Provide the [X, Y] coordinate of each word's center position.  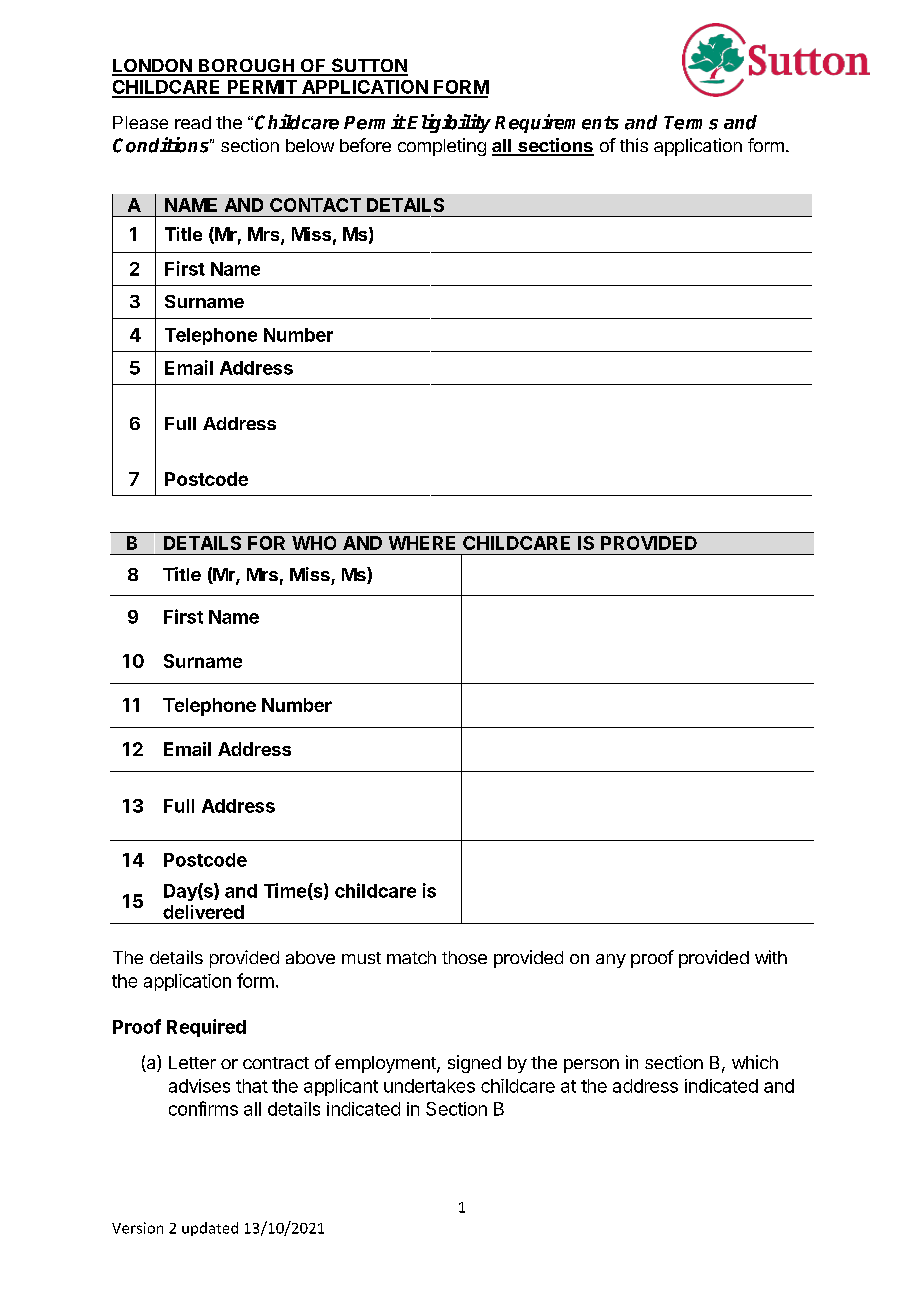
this [634, 145]
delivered [203, 912]
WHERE [422, 543]
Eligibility [449, 123]
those [464, 957]
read [193, 122]
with [771, 957]
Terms [691, 123]
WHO [314, 543]
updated [210, 1229]
